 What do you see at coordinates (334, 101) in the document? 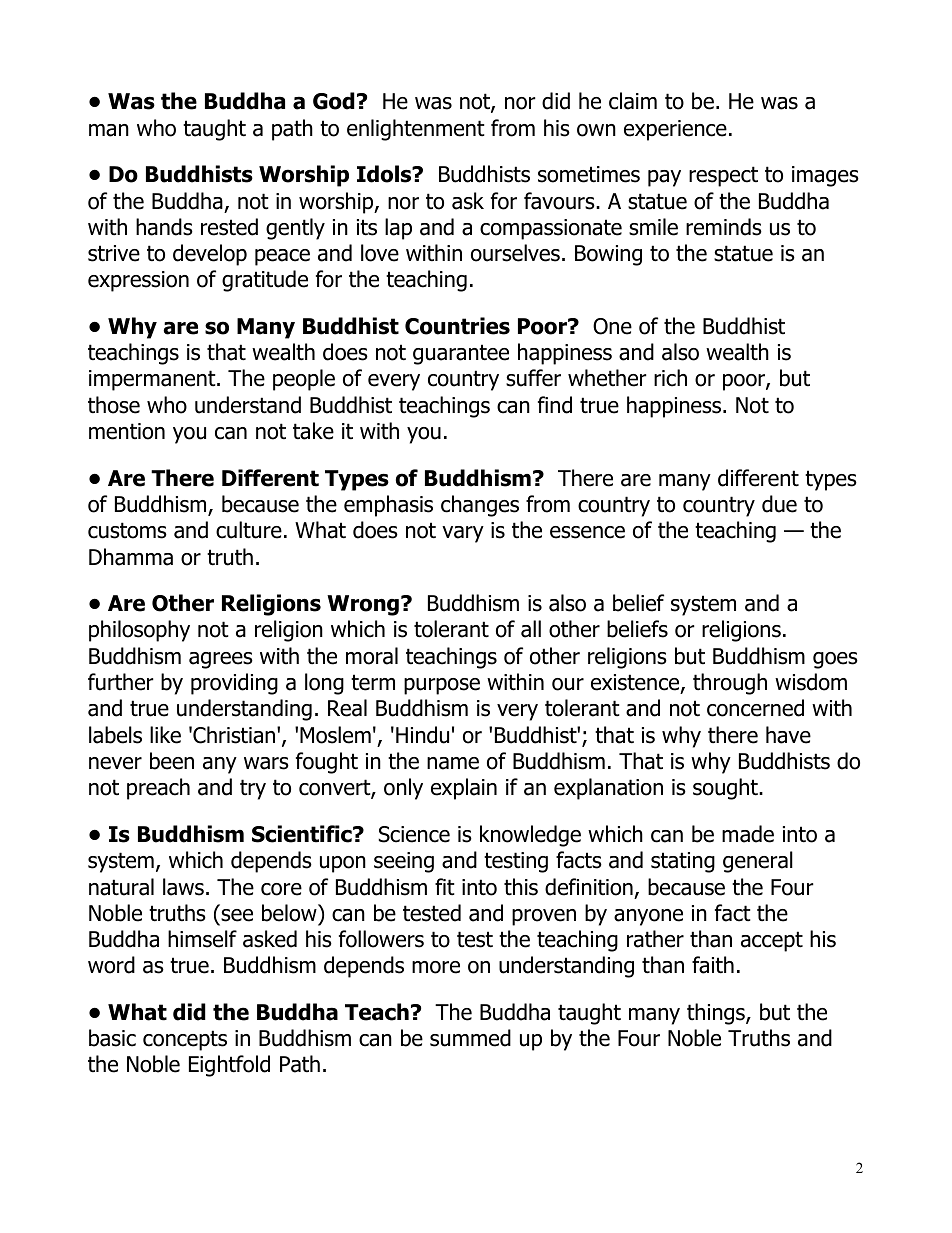
I see `God` at bounding box center [334, 101].
